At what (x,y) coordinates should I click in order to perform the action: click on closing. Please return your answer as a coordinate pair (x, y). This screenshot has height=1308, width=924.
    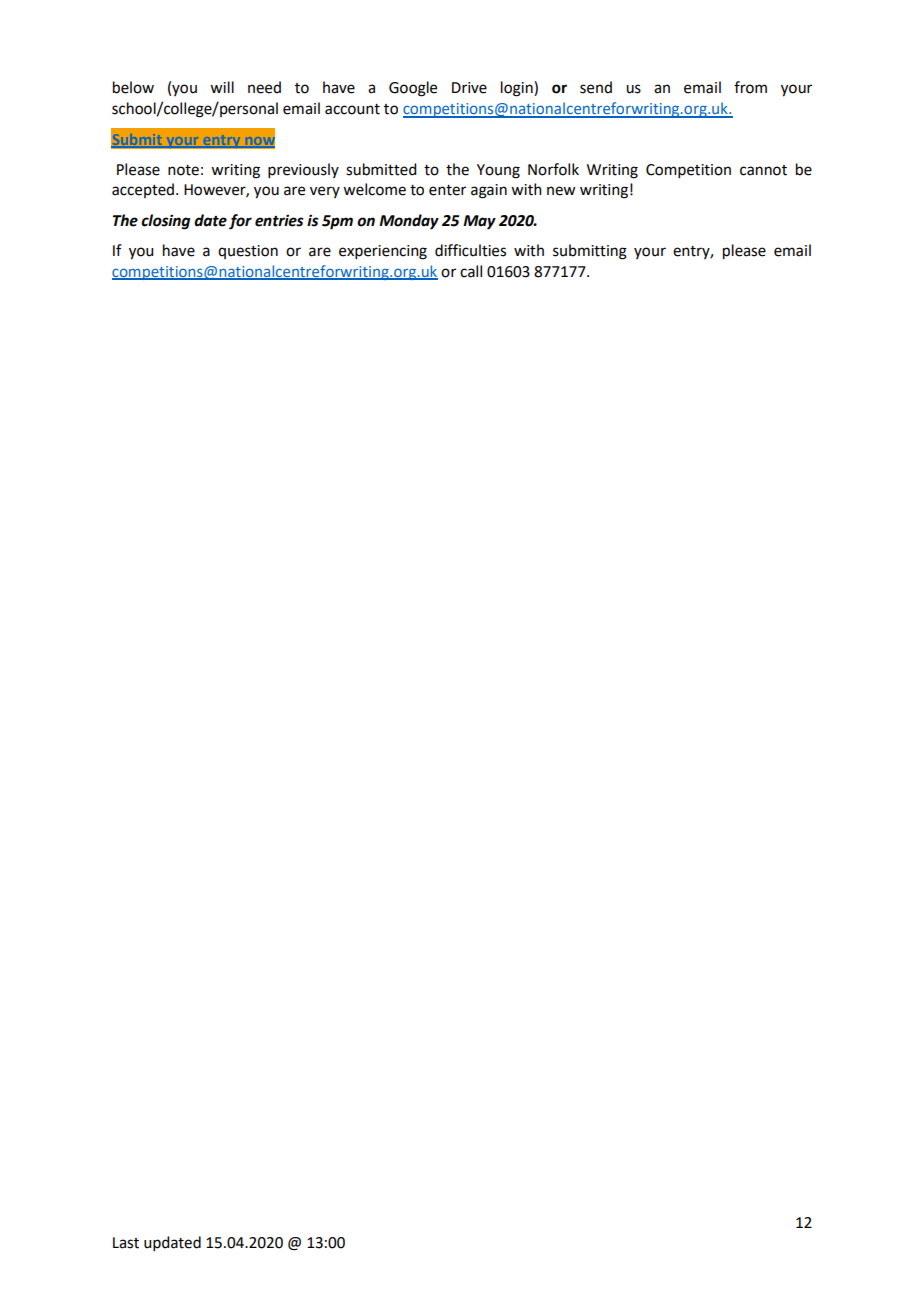
    Looking at the image, I should click on (165, 222).
